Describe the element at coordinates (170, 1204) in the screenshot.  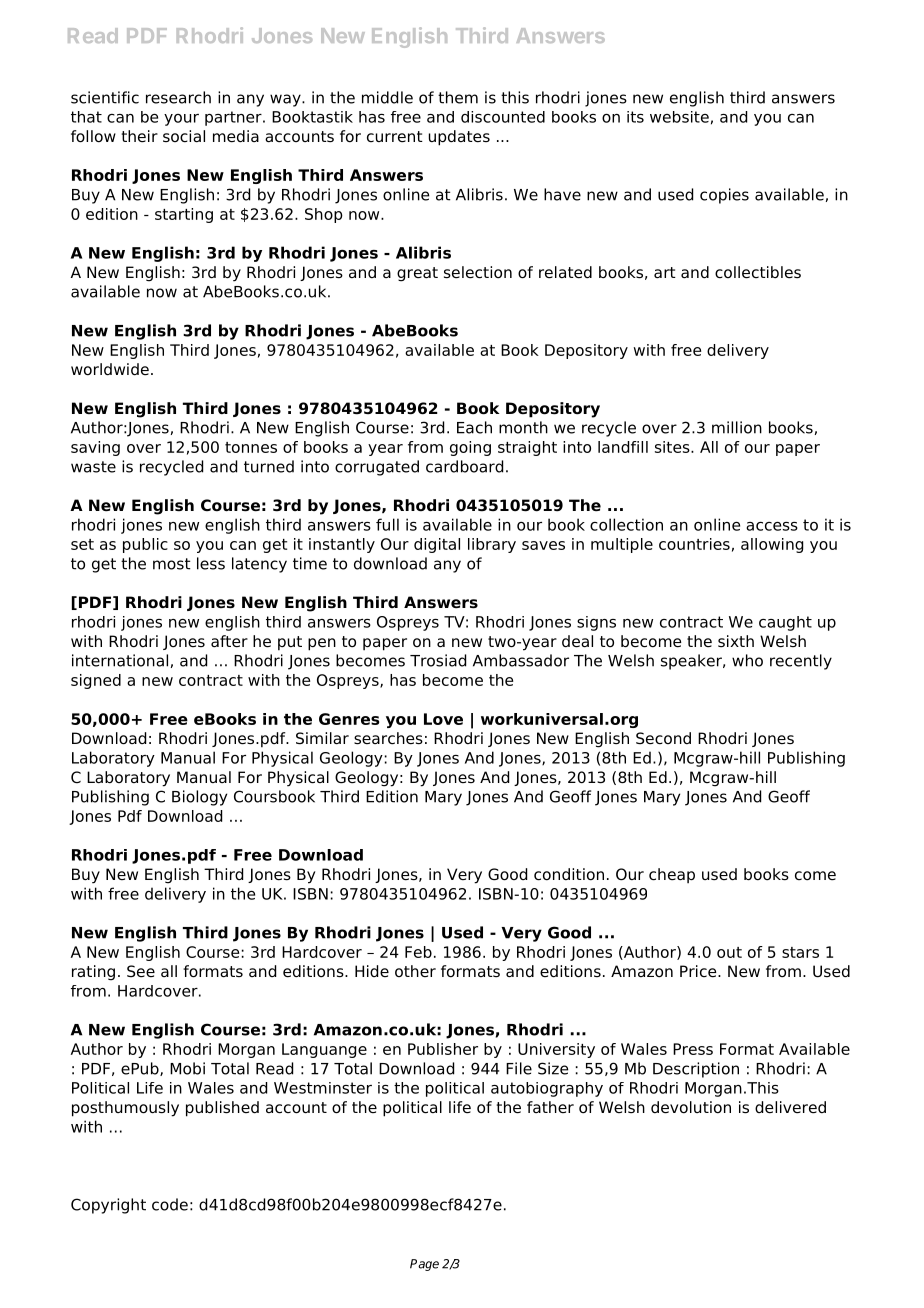
I see `code` at that location.
